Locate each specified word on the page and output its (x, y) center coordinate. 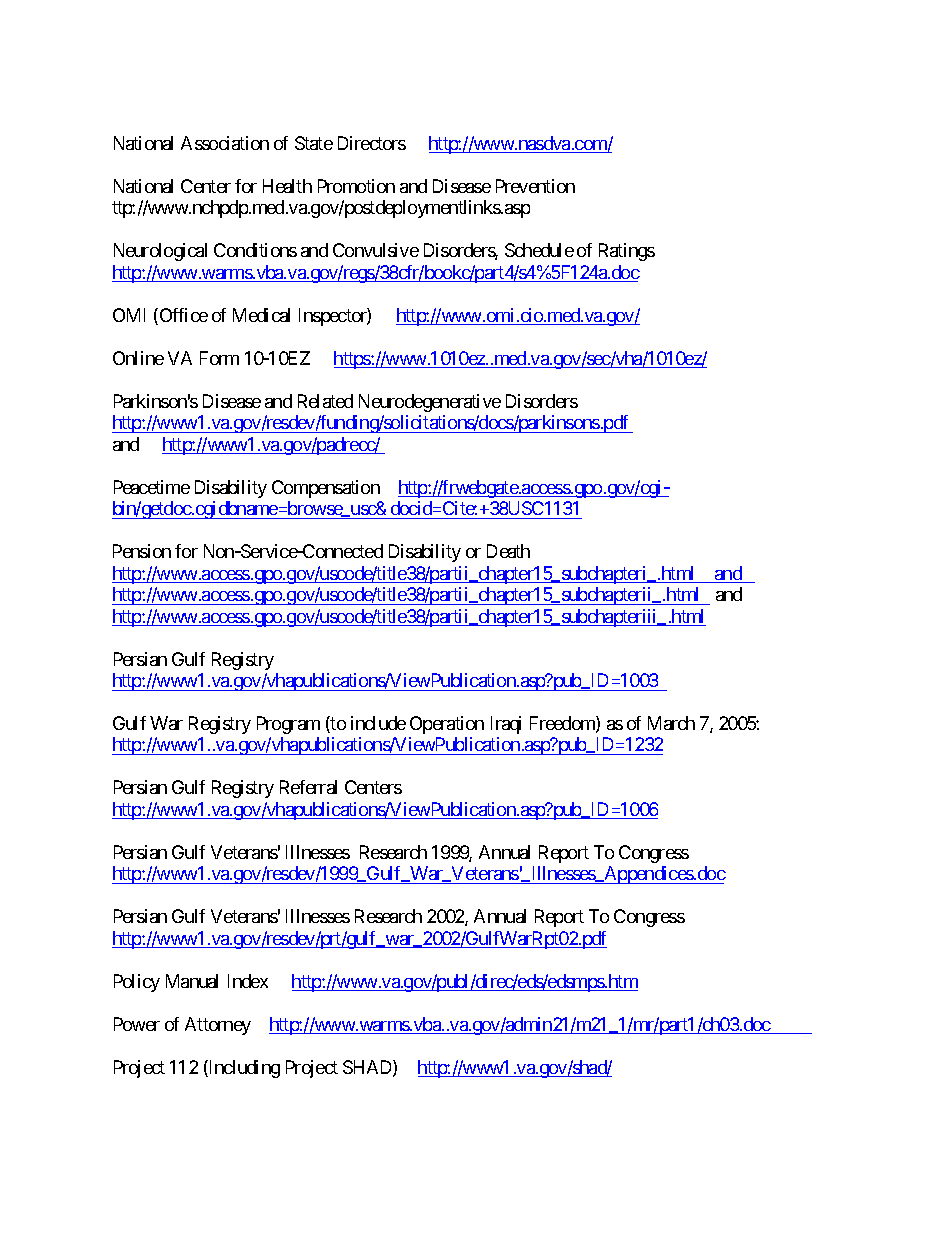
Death (508, 551)
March (671, 723)
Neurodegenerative (430, 403)
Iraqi (506, 725)
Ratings (627, 252)
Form (219, 358)
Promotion (356, 186)
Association (225, 143)
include (378, 723)
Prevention (535, 186)
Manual (192, 981)
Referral (308, 787)
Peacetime (152, 487)
